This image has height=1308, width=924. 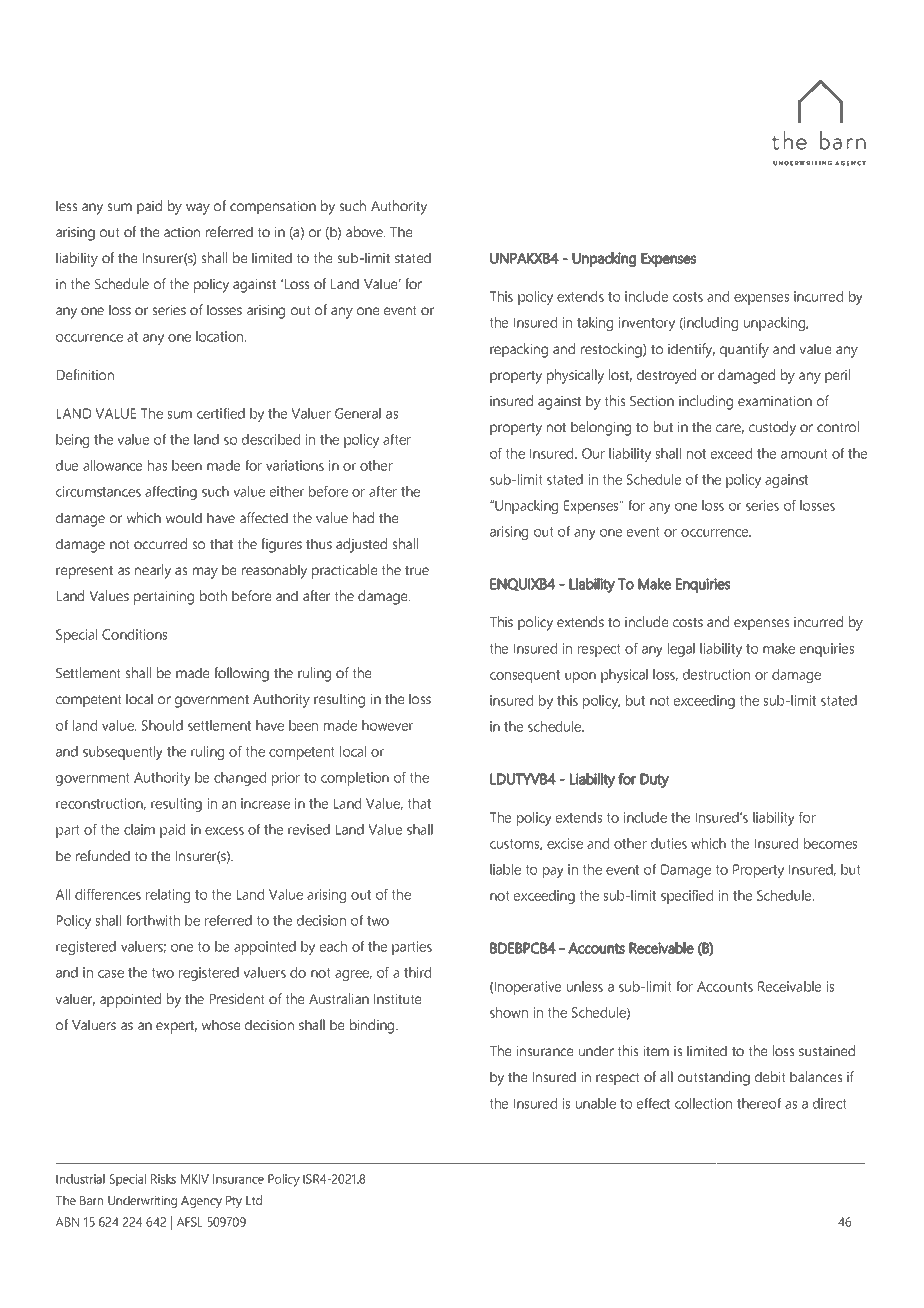 What do you see at coordinates (596, 1103) in the image?
I see `unable` at bounding box center [596, 1103].
